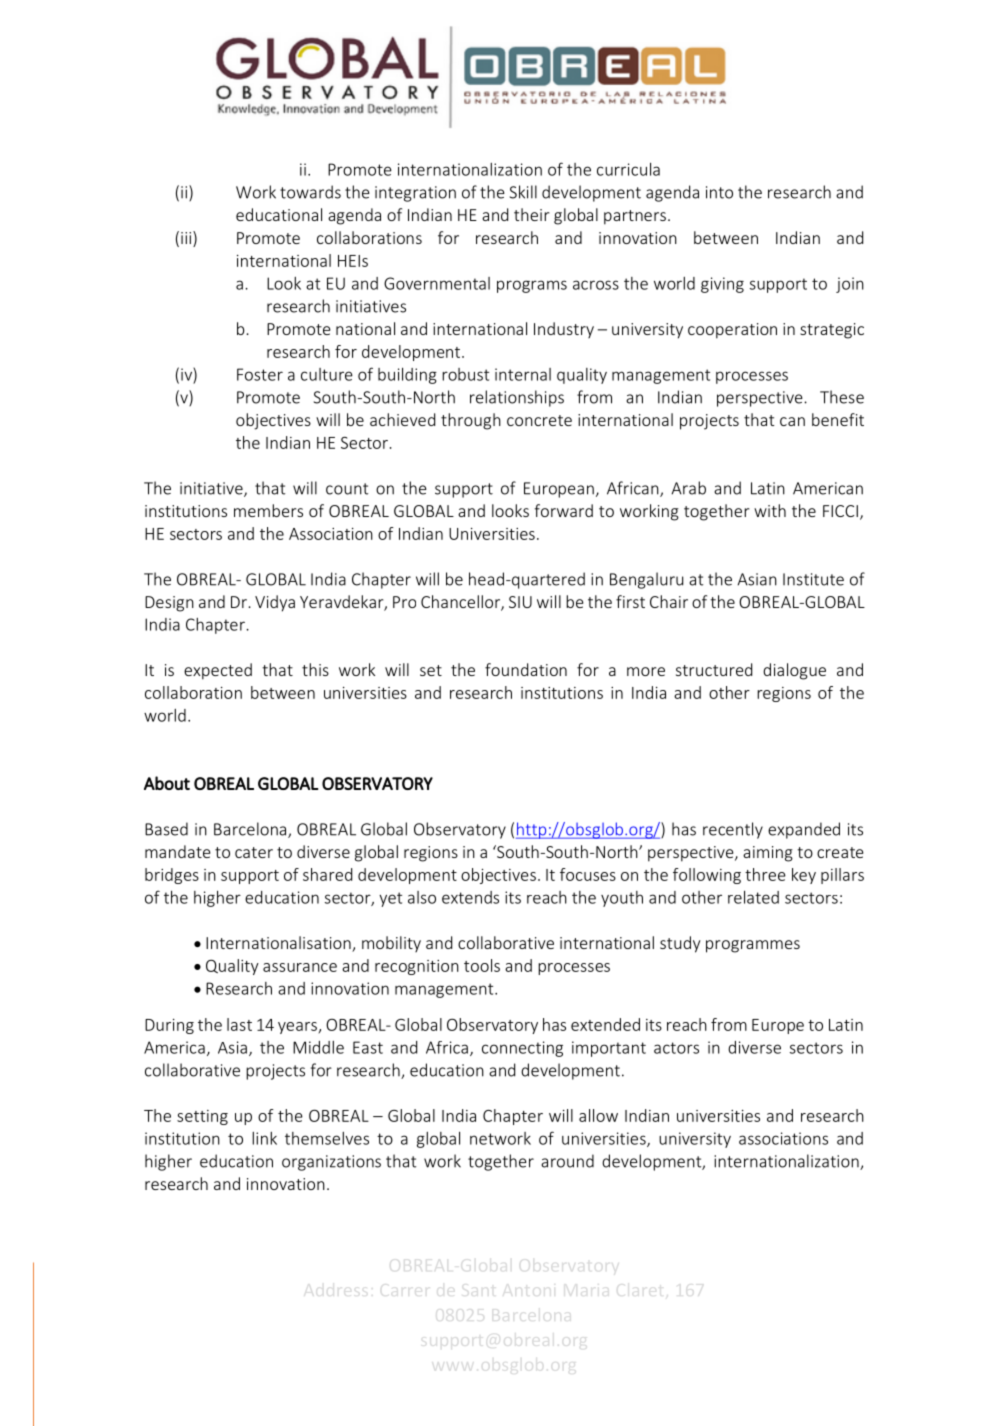 The height and width of the page is (1426, 1008). I want to click on into, so click(719, 192).
